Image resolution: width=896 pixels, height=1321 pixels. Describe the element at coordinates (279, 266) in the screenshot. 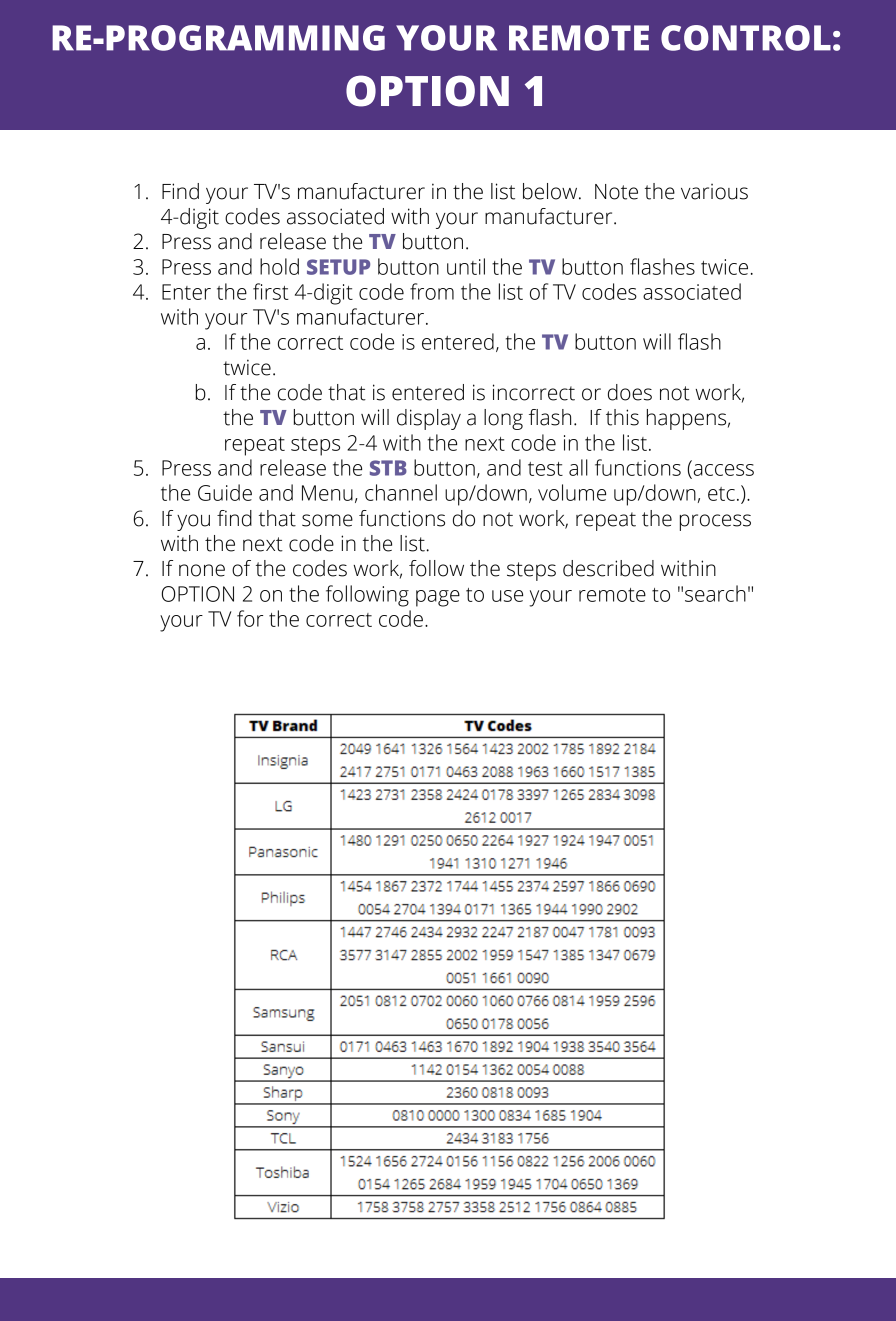

I see `hold` at that location.
